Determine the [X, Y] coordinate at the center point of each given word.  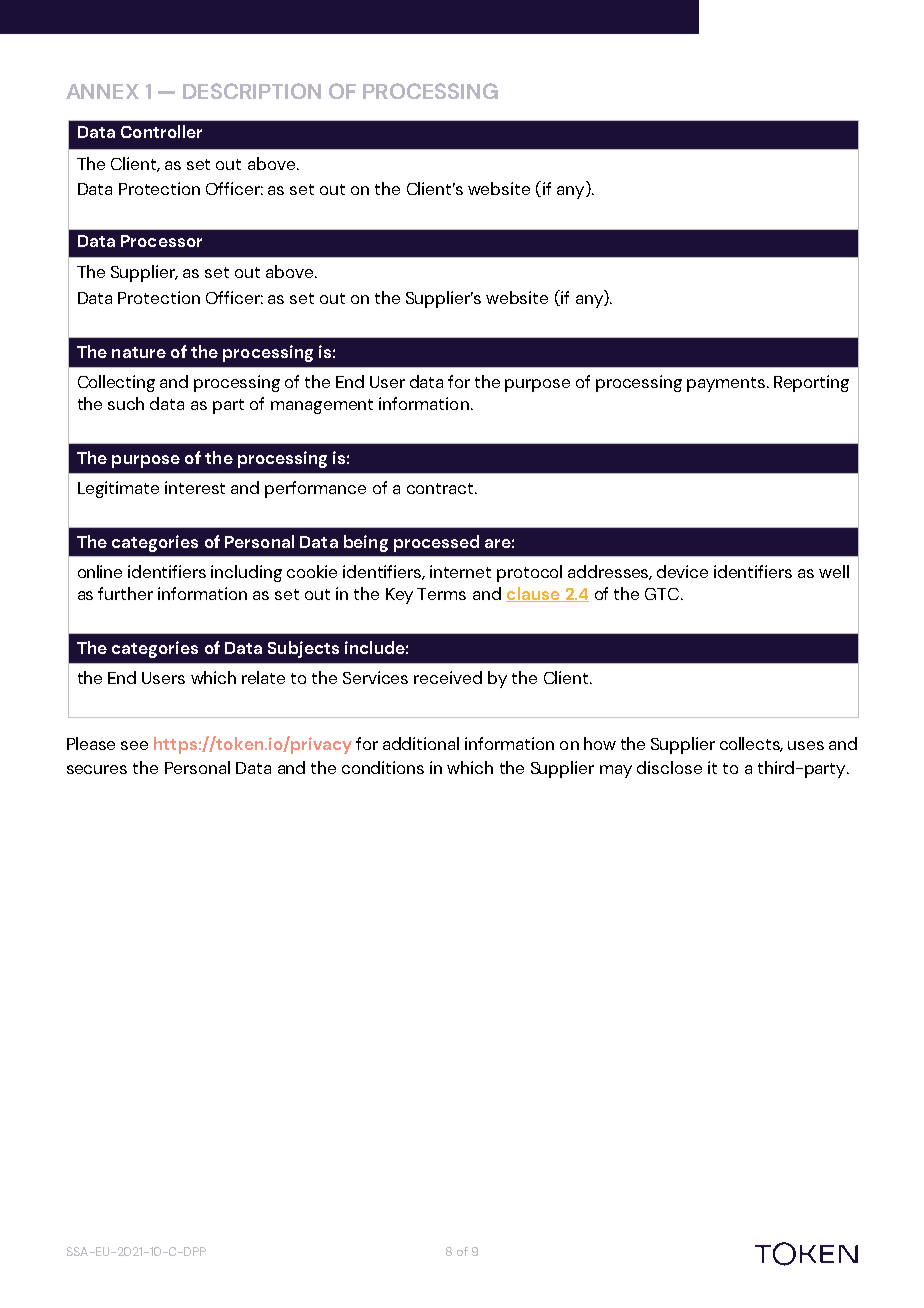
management [322, 406]
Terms [441, 594]
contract [441, 488]
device [682, 571]
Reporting [811, 383]
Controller [161, 131]
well [834, 571]
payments [726, 384]
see [134, 745]
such [126, 403]
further [125, 593]
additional [421, 743]
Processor [161, 241]
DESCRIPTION [252, 91]
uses [806, 745]
